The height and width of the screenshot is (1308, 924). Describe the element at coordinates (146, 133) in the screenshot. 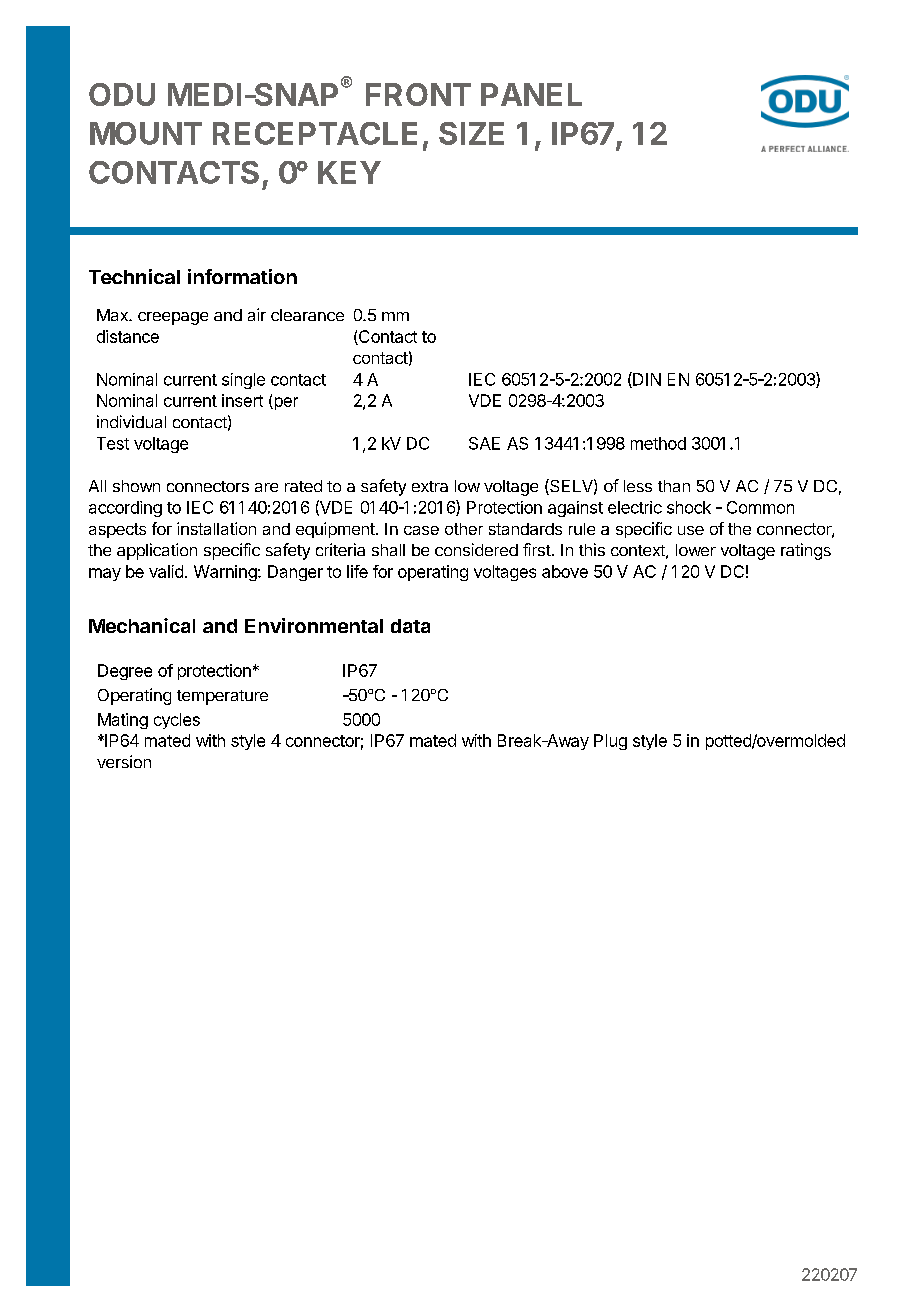

I see `MOUNT` at that location.
